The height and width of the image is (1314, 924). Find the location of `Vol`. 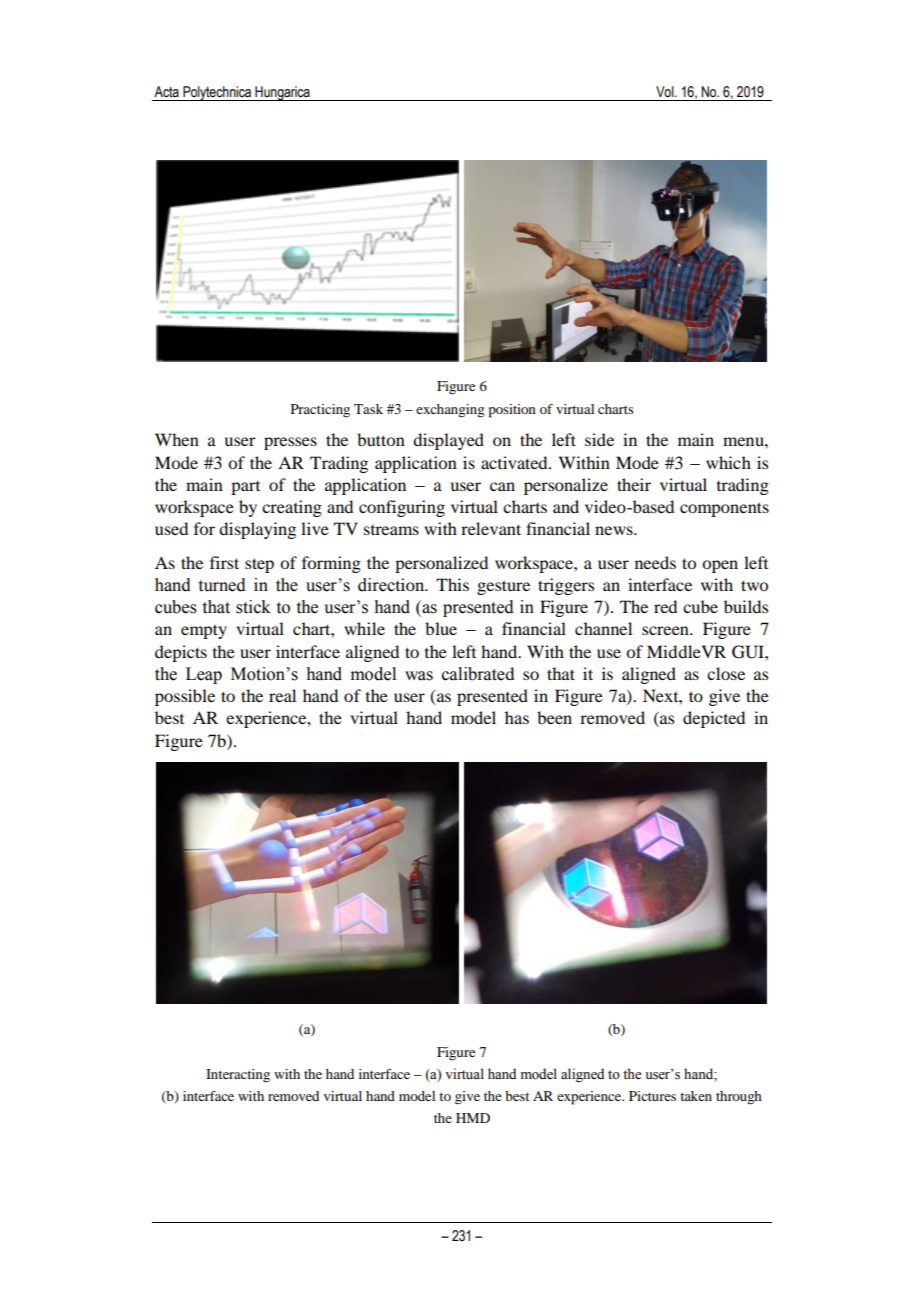

Vol is located at coordinates (666, 92).
